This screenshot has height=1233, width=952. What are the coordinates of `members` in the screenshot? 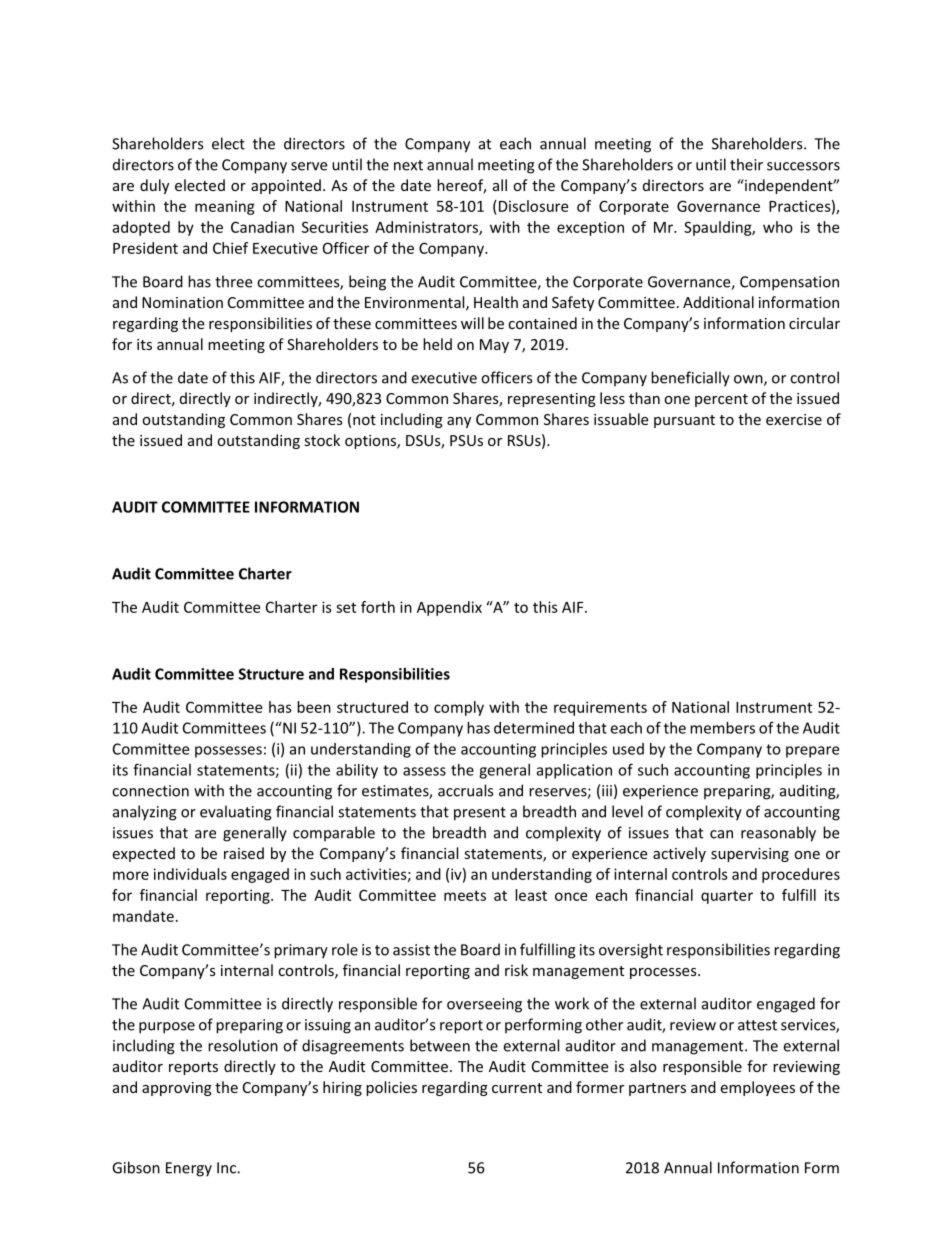 It's located at (722, 728).
